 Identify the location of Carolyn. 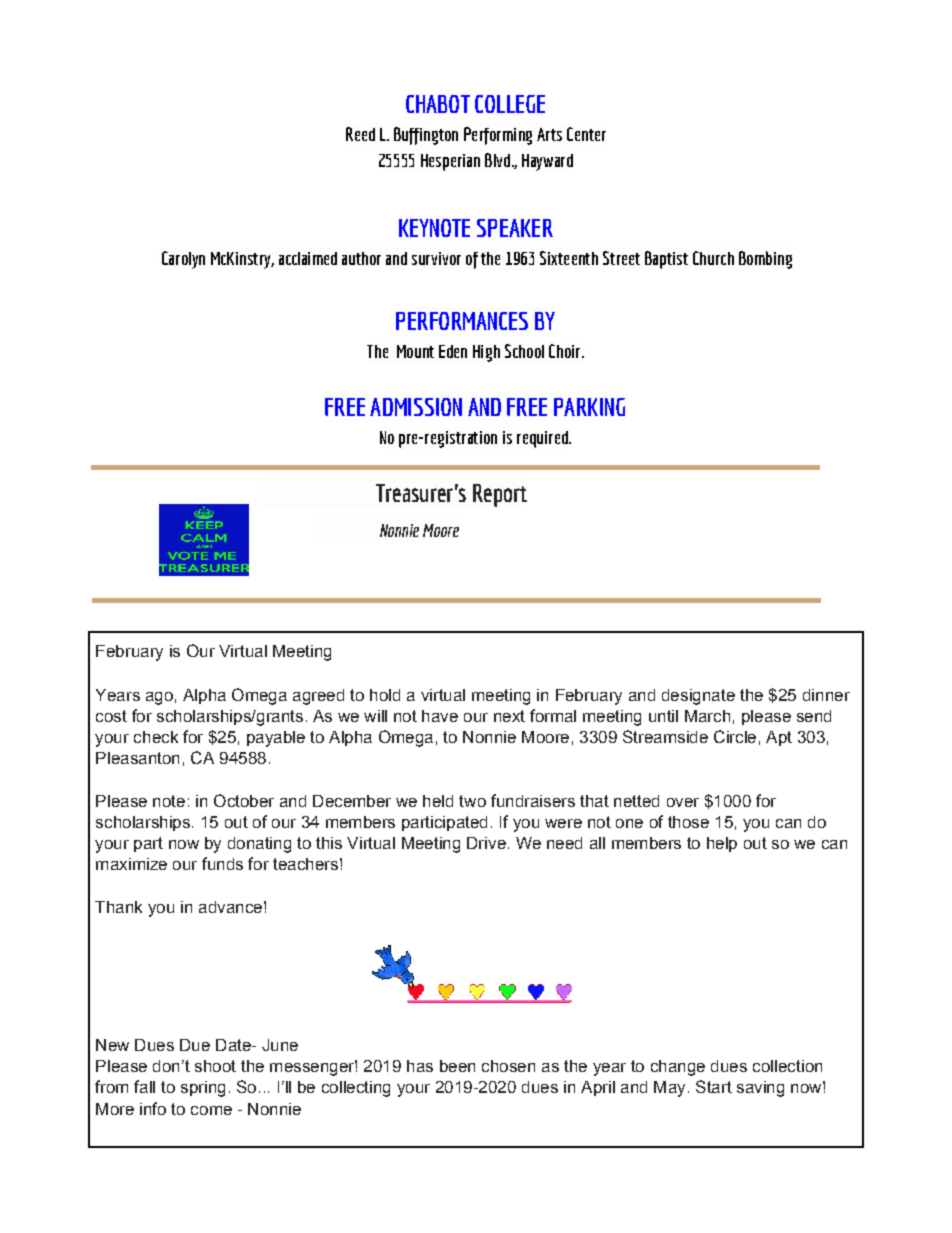
(183, 260).
